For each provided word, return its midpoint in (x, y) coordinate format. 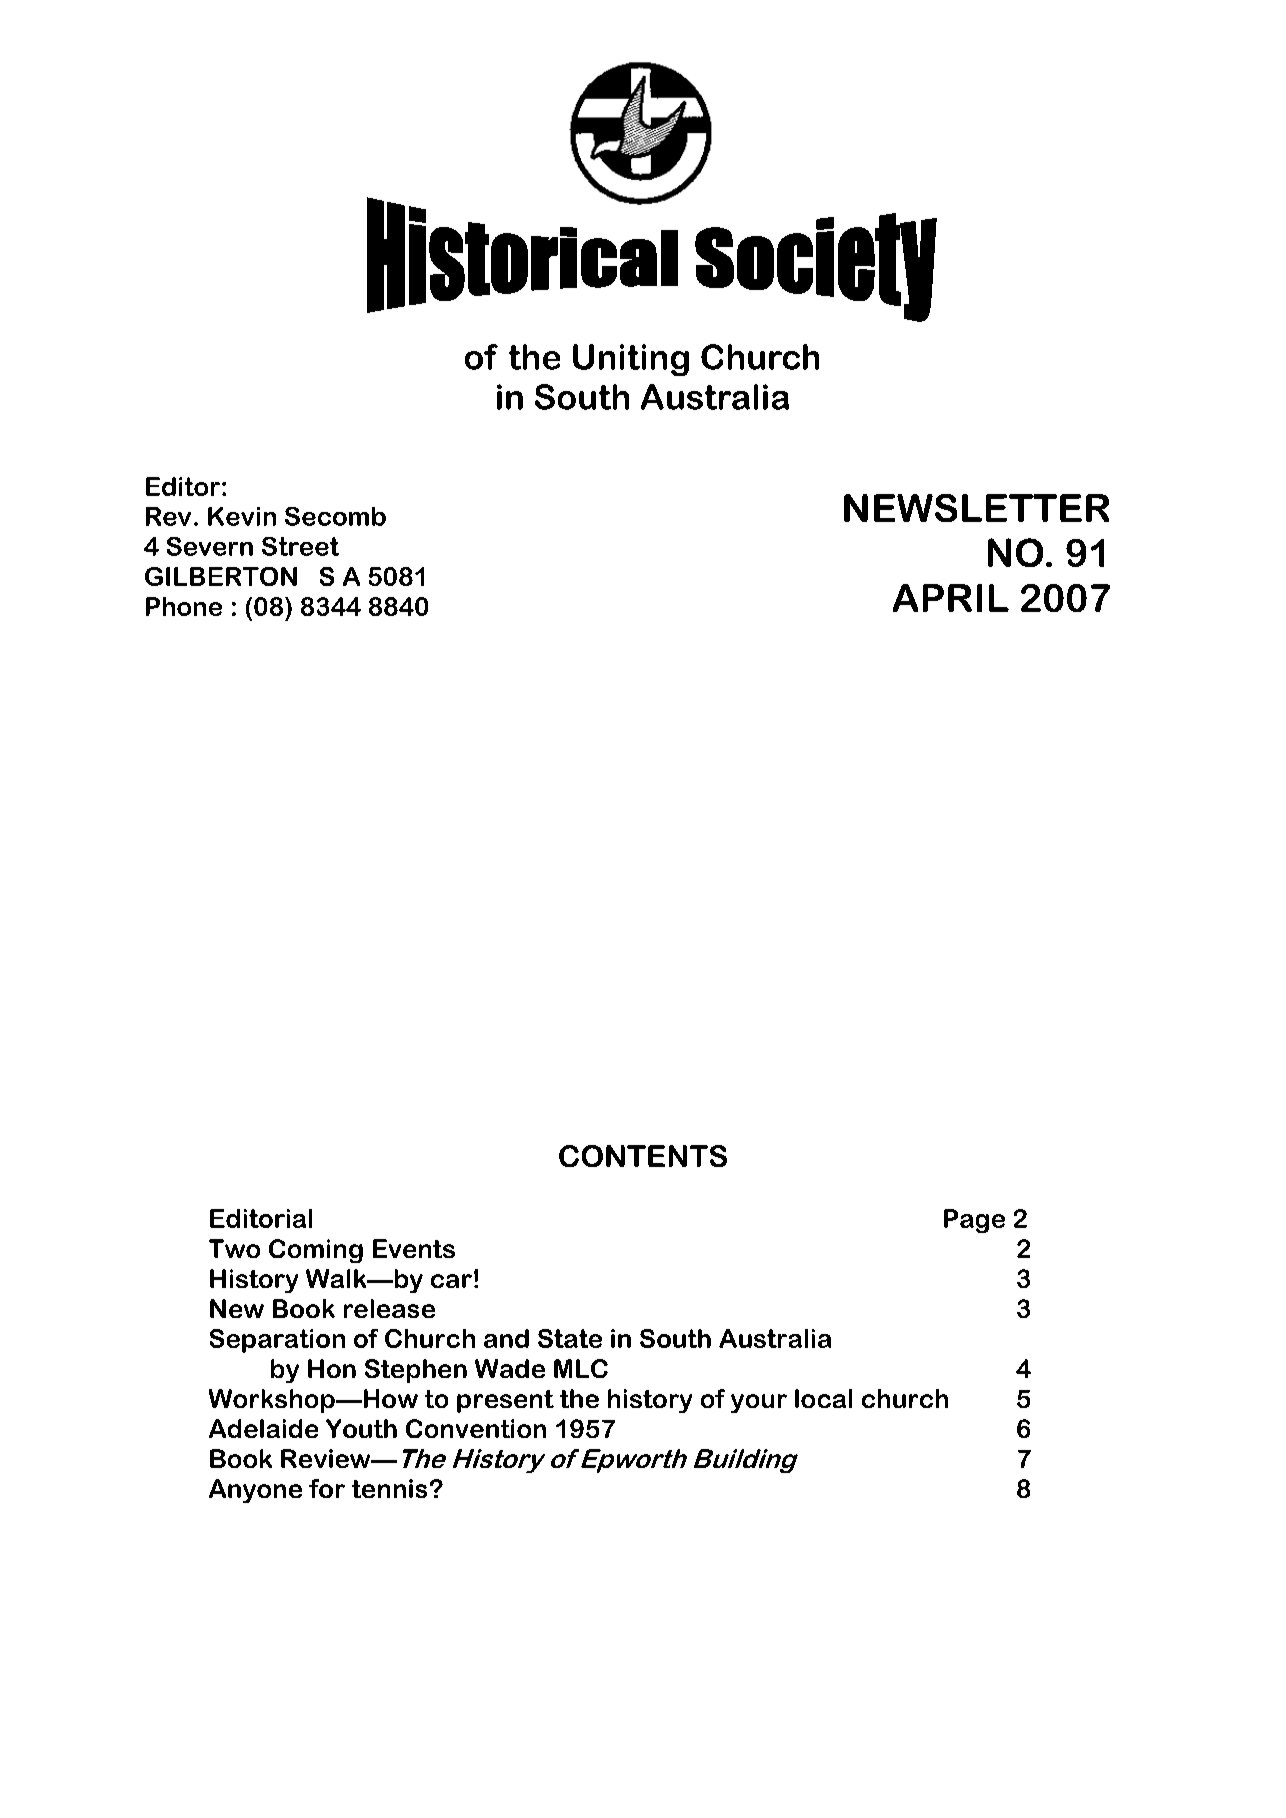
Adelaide (263, 1428)
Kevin (242, 516)
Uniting (631, 360)
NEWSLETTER (976, 508)
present (505, 1401)
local (823, 1398)
